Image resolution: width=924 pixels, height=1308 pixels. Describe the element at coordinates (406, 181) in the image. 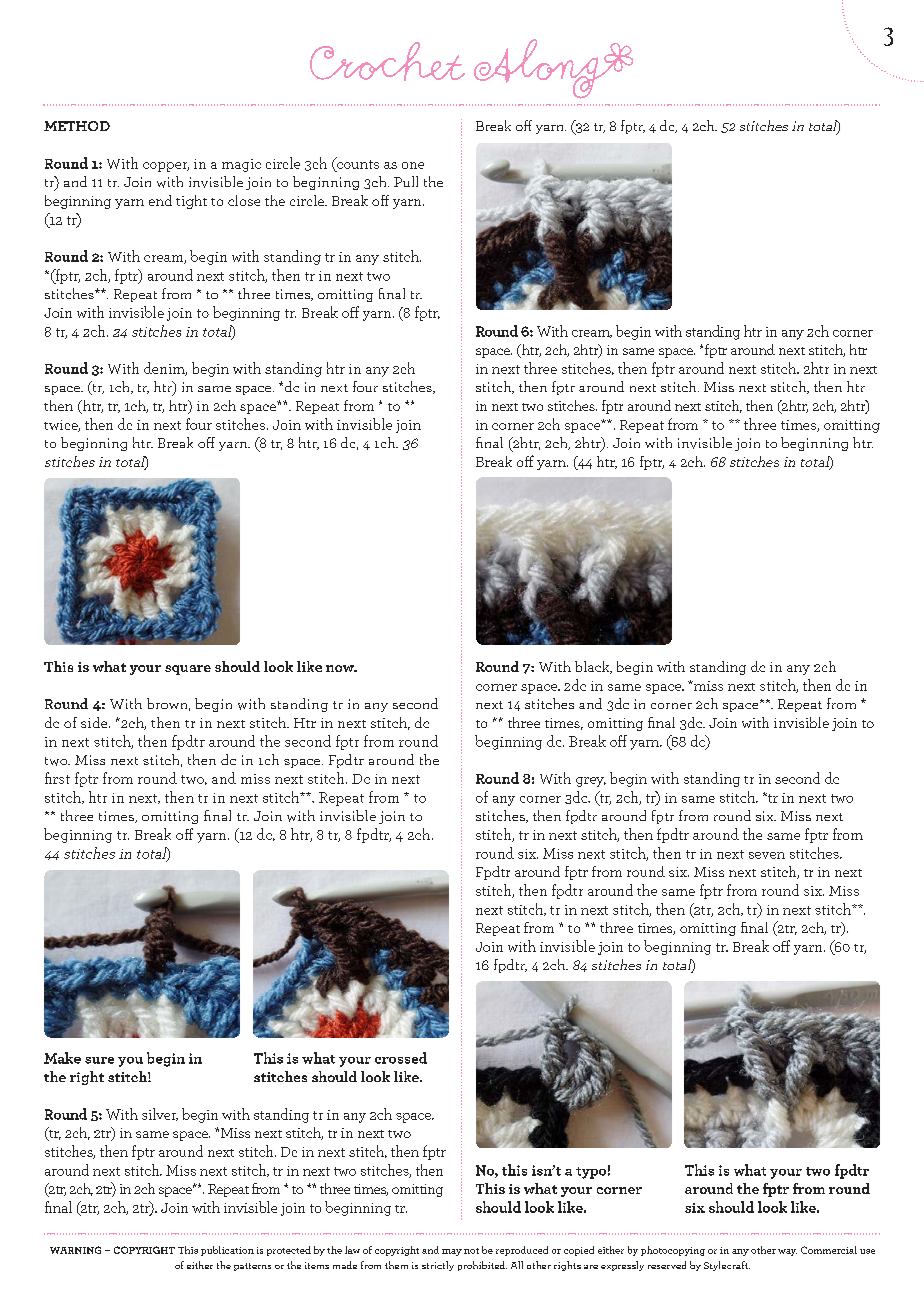

I see `Pull` at that location.
